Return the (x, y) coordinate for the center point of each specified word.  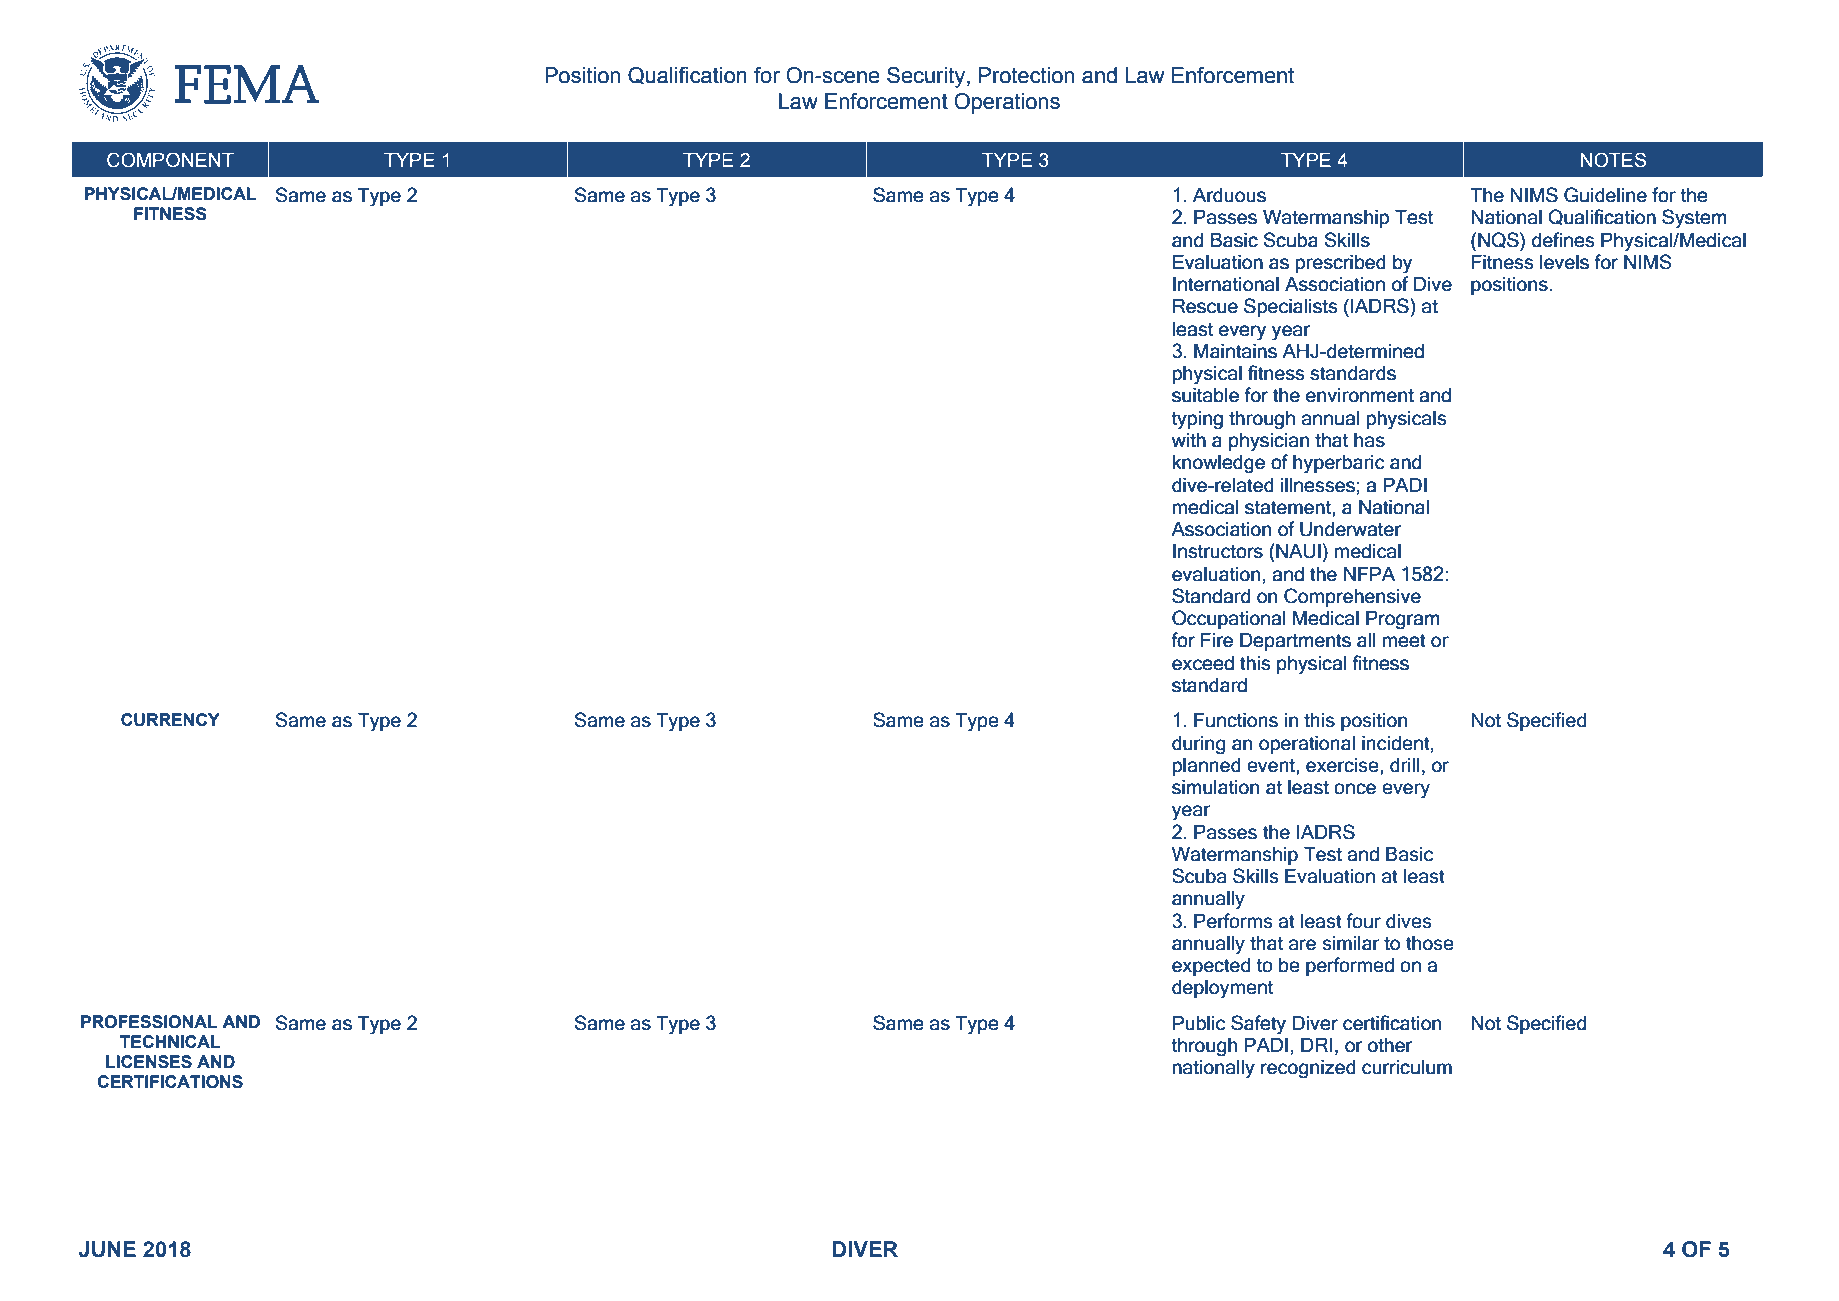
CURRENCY (170, 719)
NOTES (1613, 160)
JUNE (107, 1249)
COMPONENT (170, 160)
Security (927, 77)
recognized (1308, 1069)
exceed (1203, 663)
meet (1404, 641)
